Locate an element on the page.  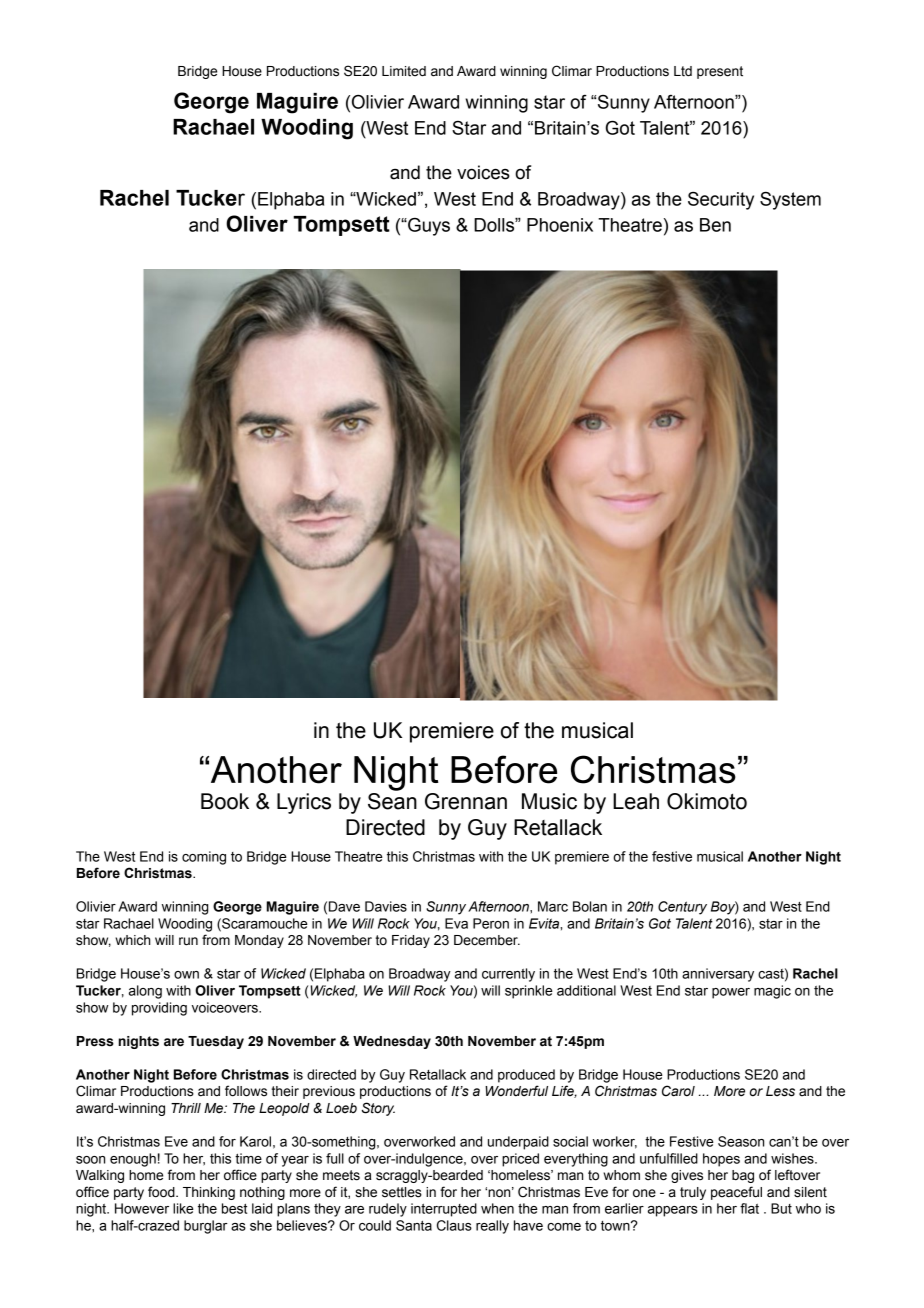
voices is located at coordinates (483, 172).
